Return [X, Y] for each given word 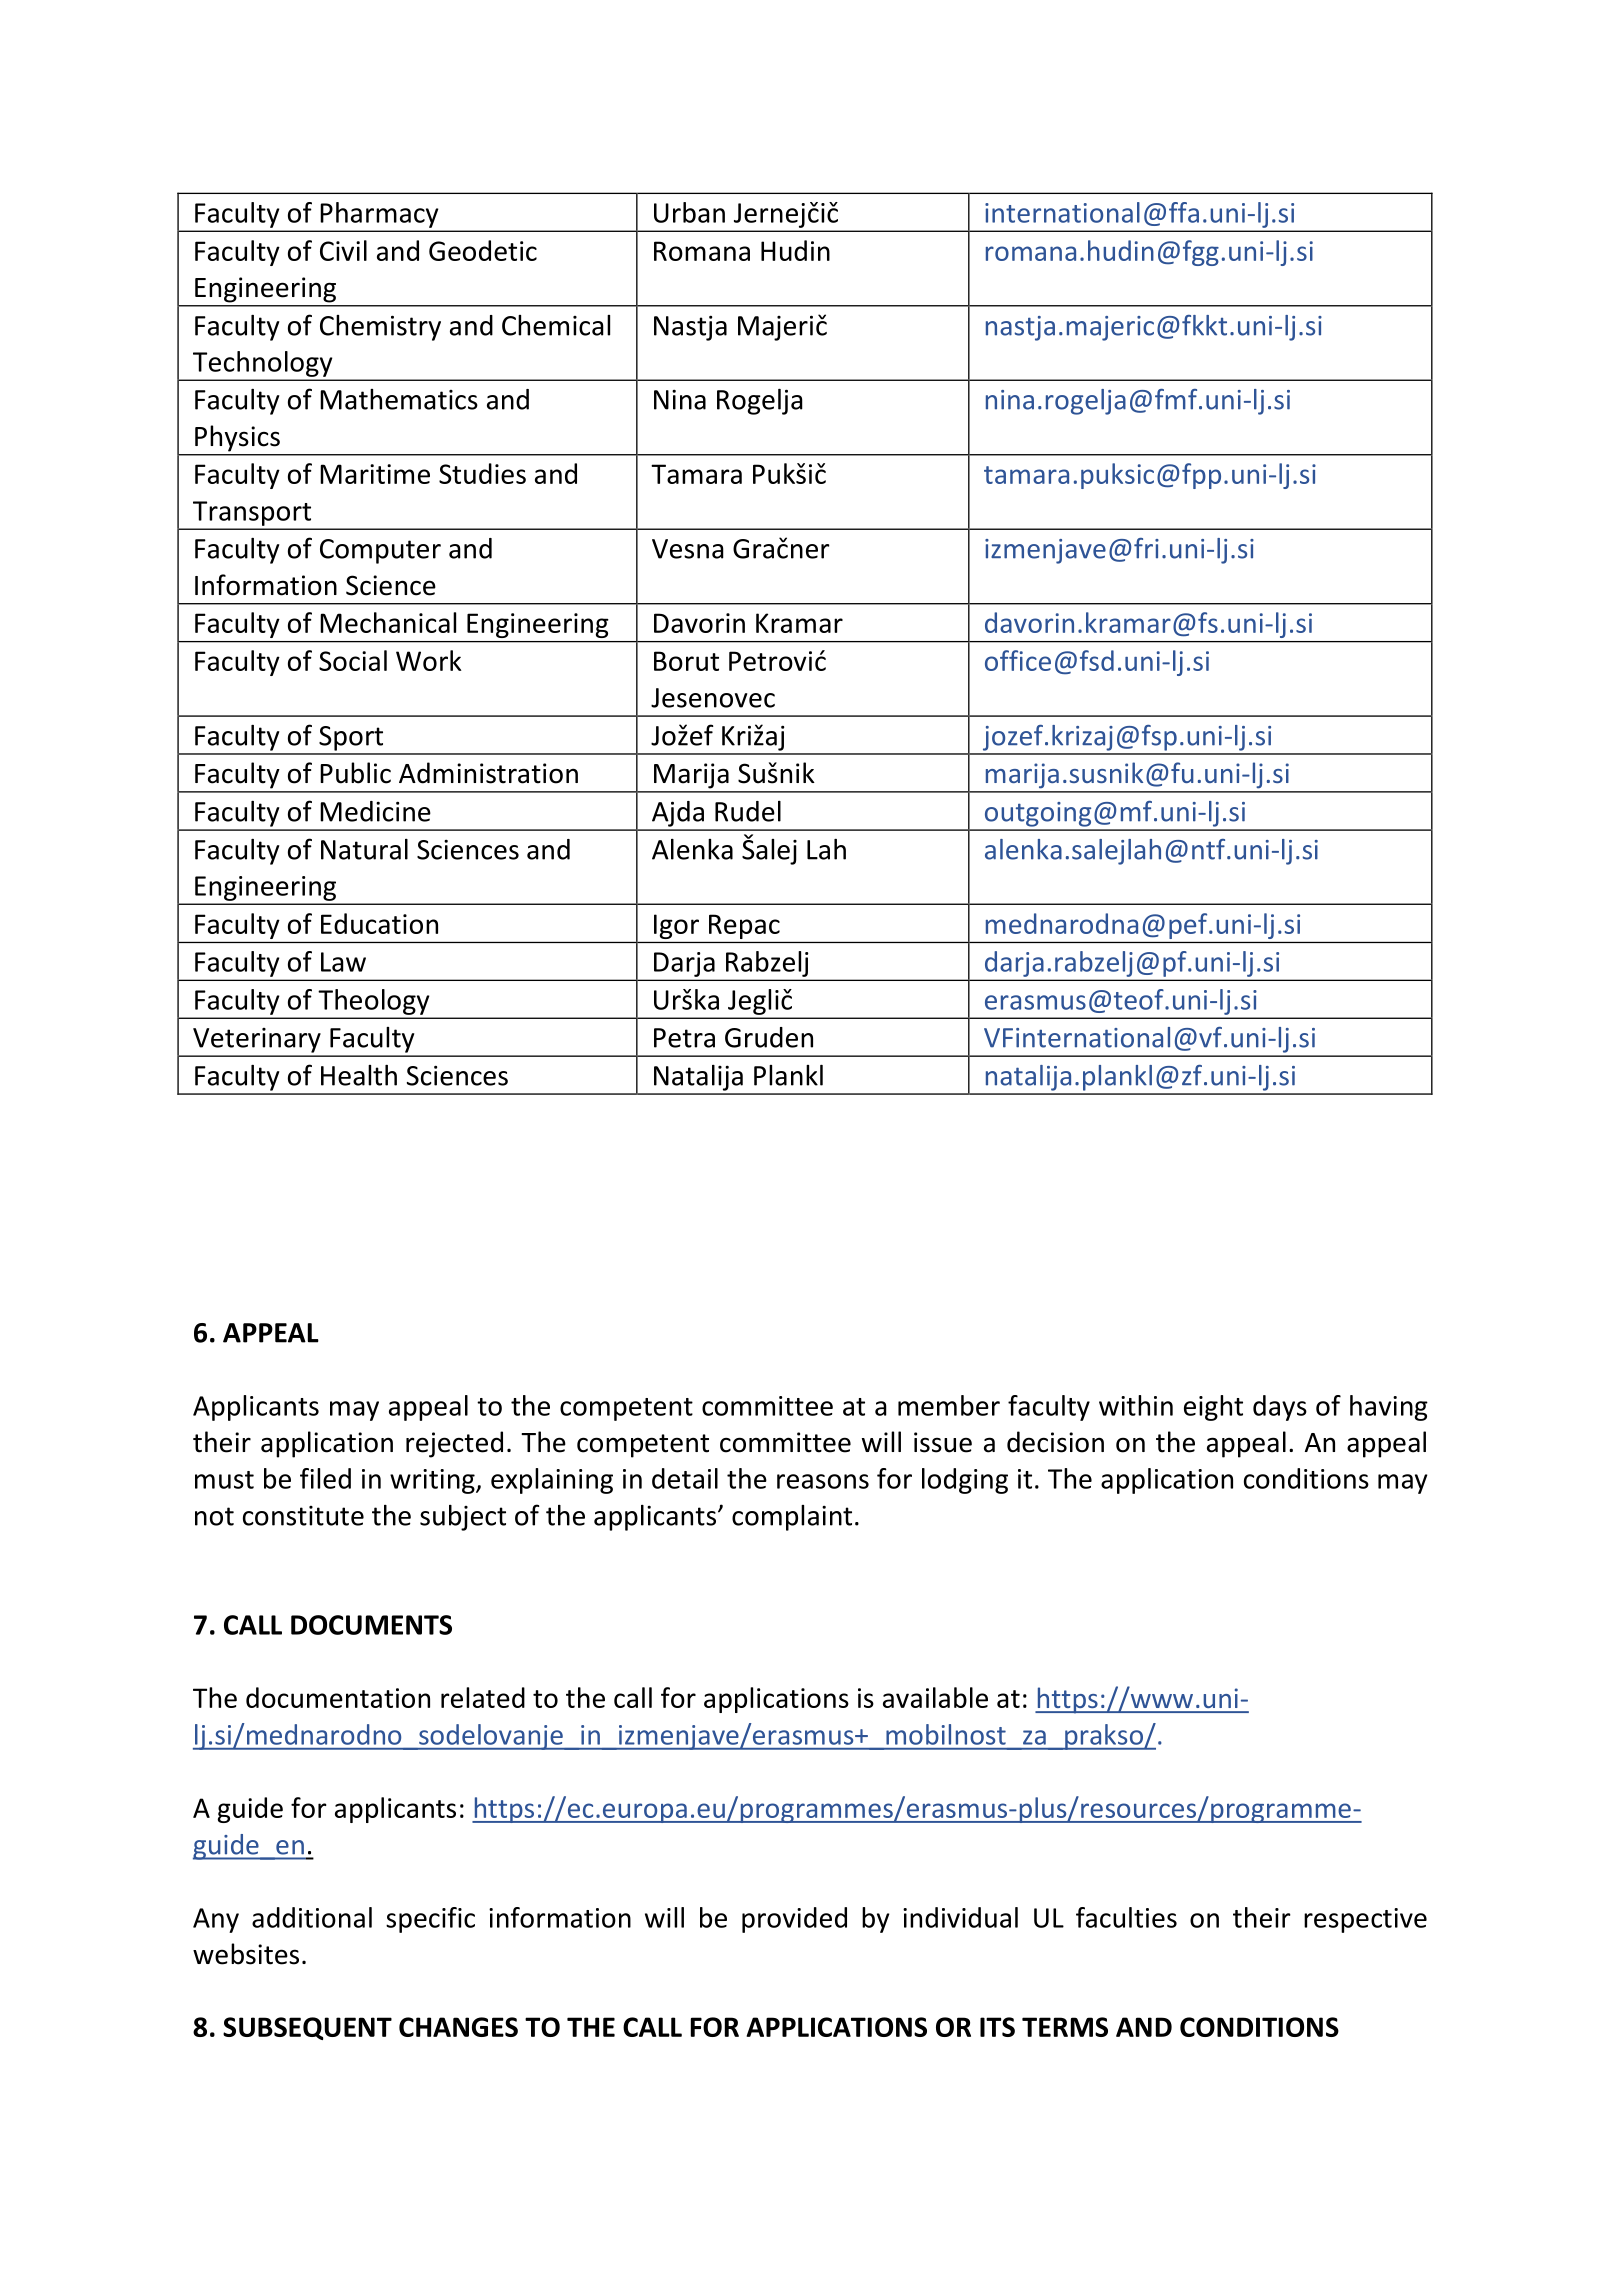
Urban [689, 212]
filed [325, 1478]
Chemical [556, 325]
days [1280, 1408]
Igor [676, 926]
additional [312, 1917]
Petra [684, 1038]
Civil [343, 250]
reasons [823, 1481]
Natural [364, 849]
